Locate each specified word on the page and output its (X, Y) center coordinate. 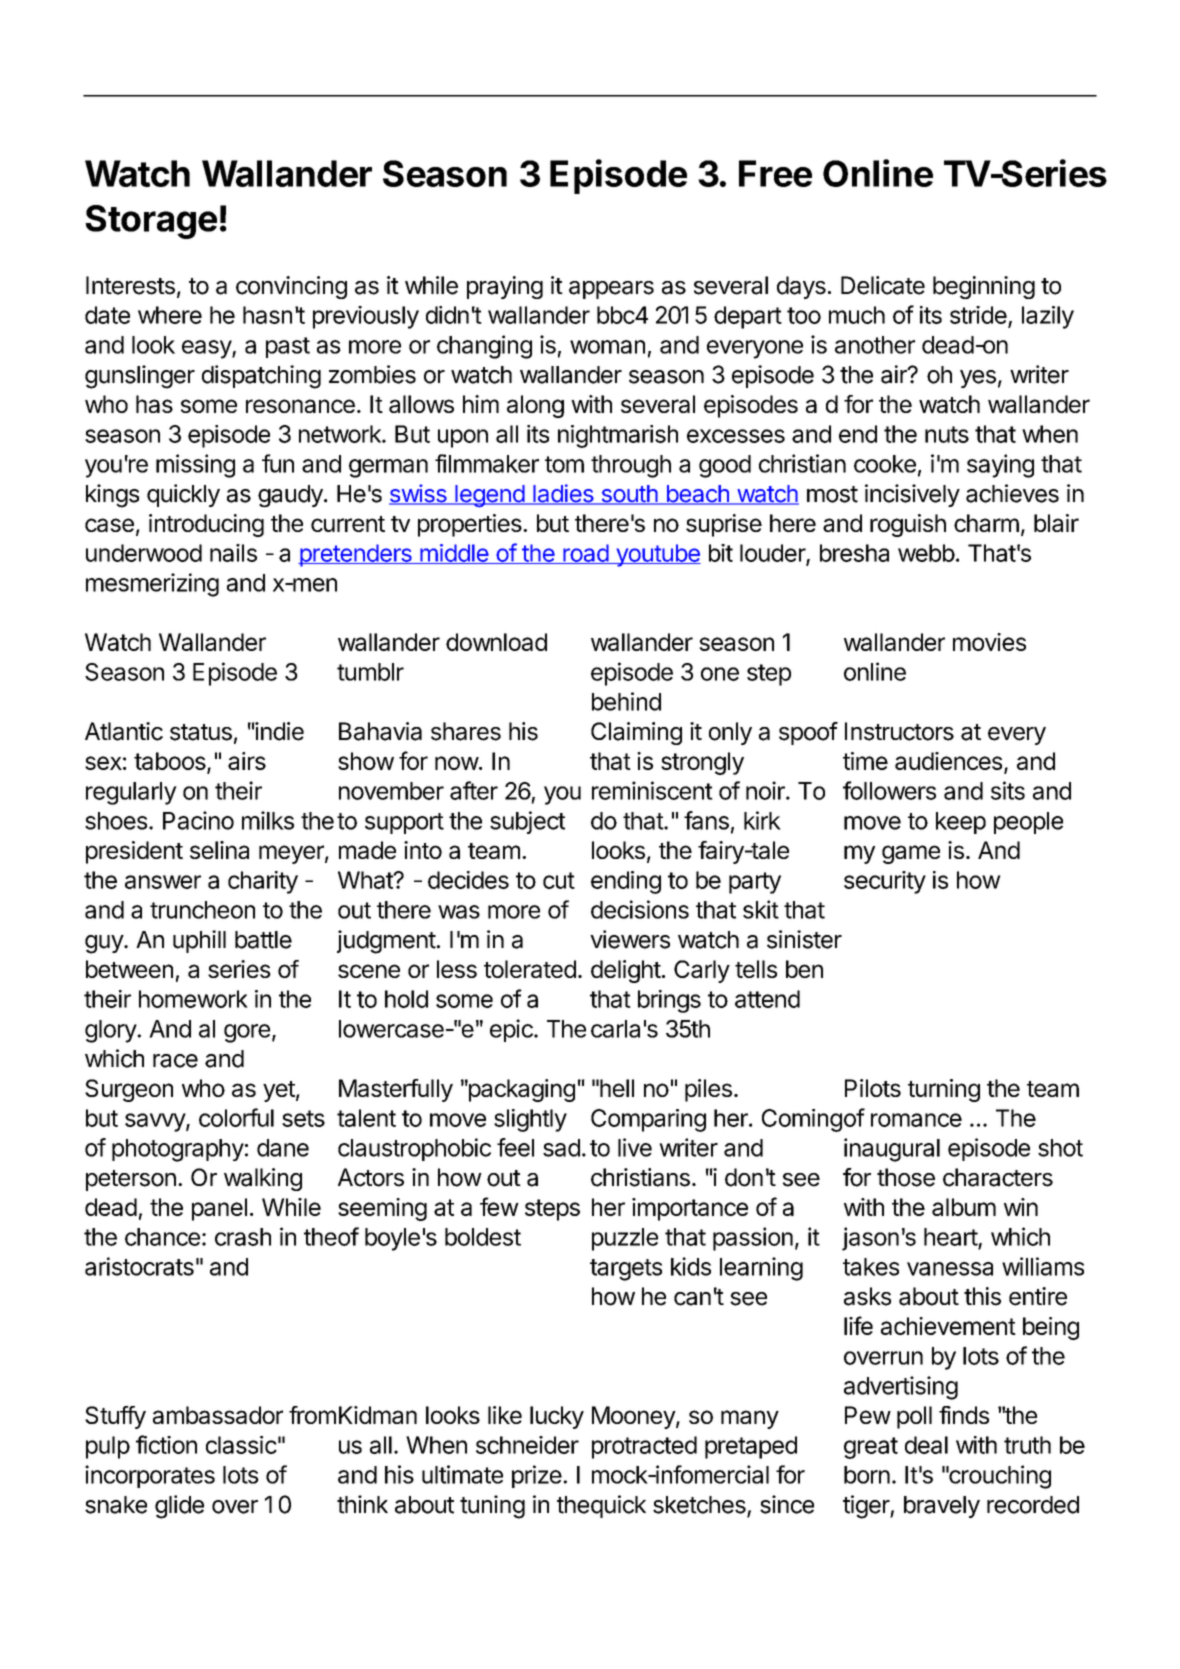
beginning (984, 287)
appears (611, 290)
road (585, 554)
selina (219, 850)
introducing (206, 525)
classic (241, 1445)
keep (961, 823)
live (635, 1147)
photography (178, 1150)
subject (527, 822)
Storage (151, 222)
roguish (908, 525)
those (906, 1177)
